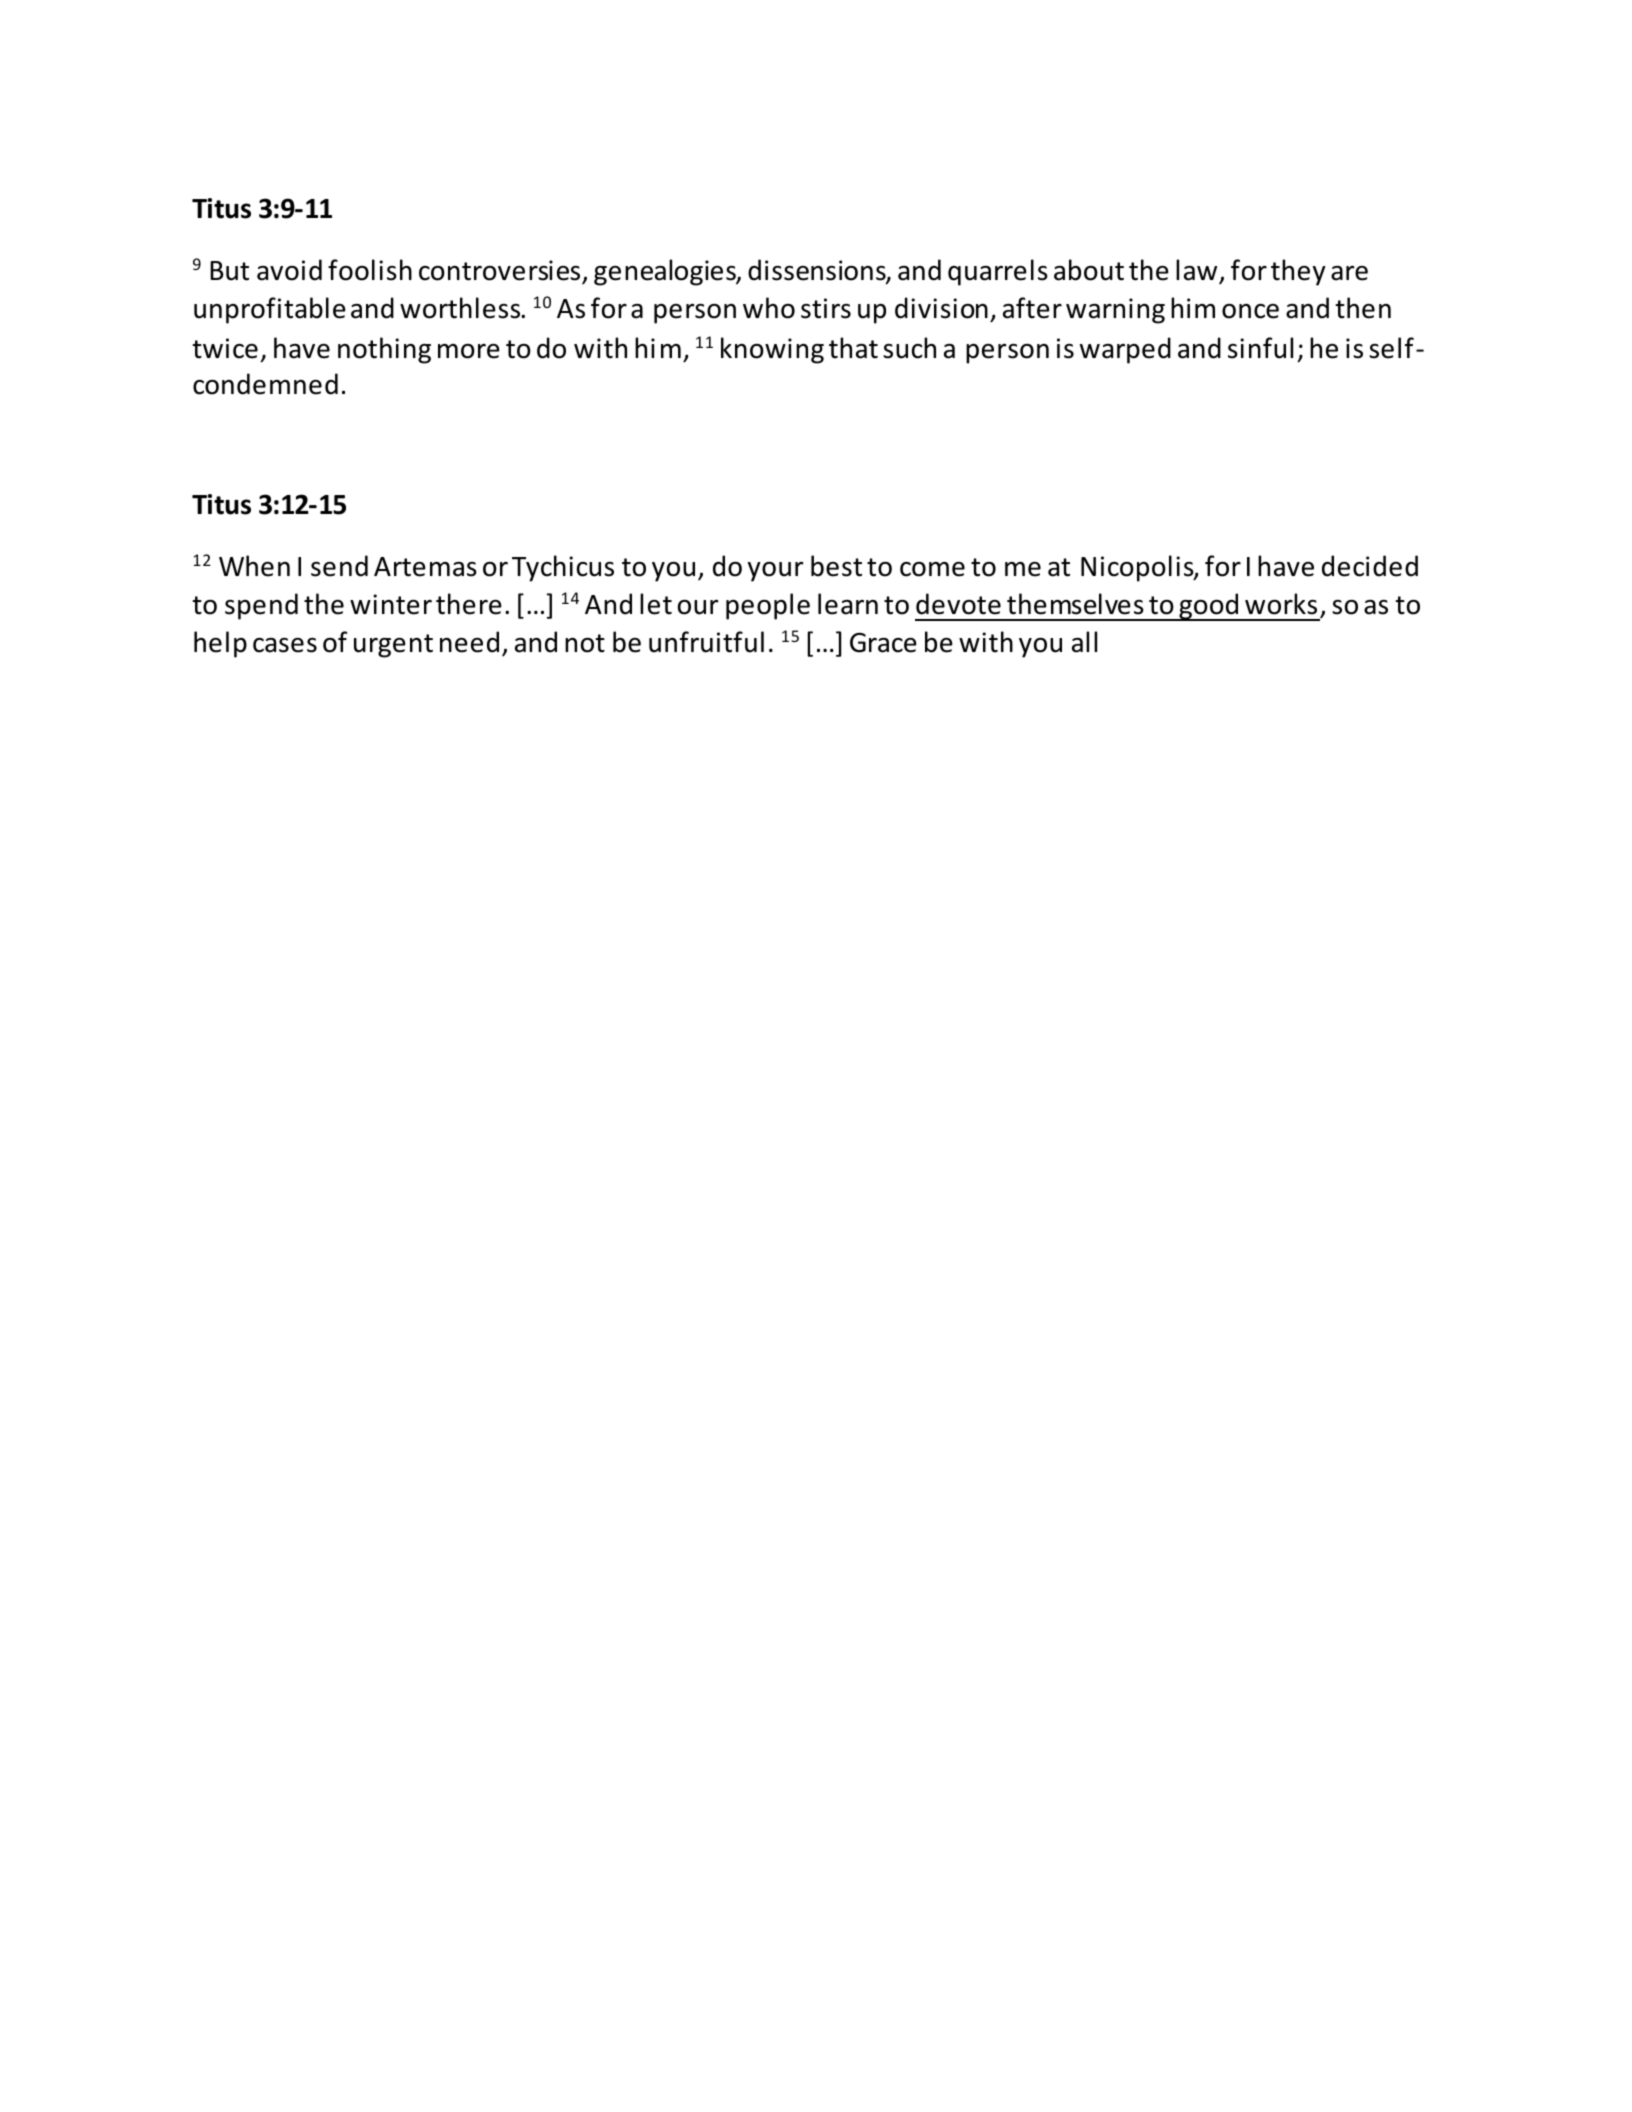  What do you see at coordinates (384, 350) in the document?
I see `nothing` at bounding box center [384, 350].
